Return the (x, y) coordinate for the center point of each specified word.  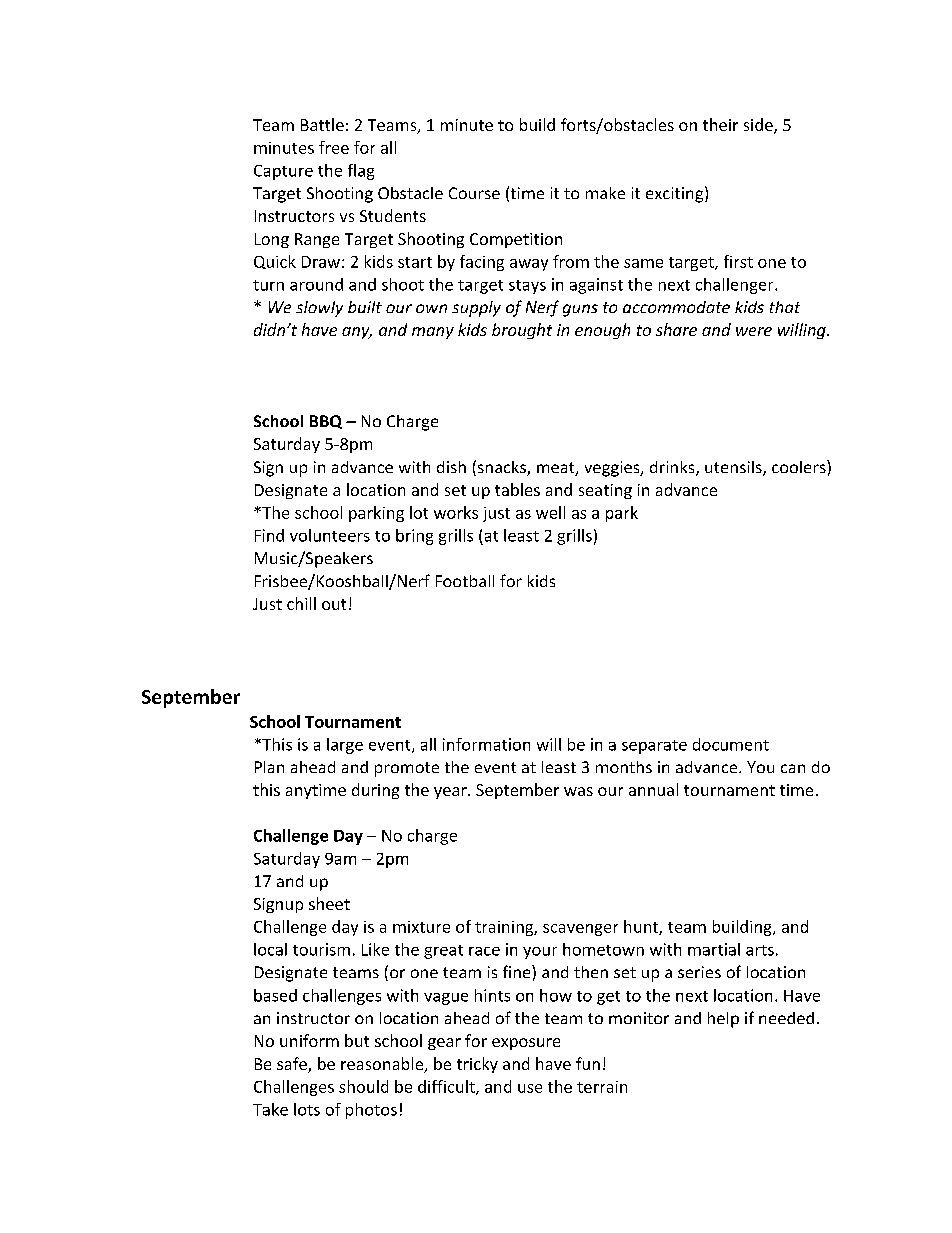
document (731, 744)
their (720, 124)
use (530, 1088)
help (723, 1020)
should (363, 1086)
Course (474, 193)
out (334, 604)
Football (465, 581)
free (334, 147)
